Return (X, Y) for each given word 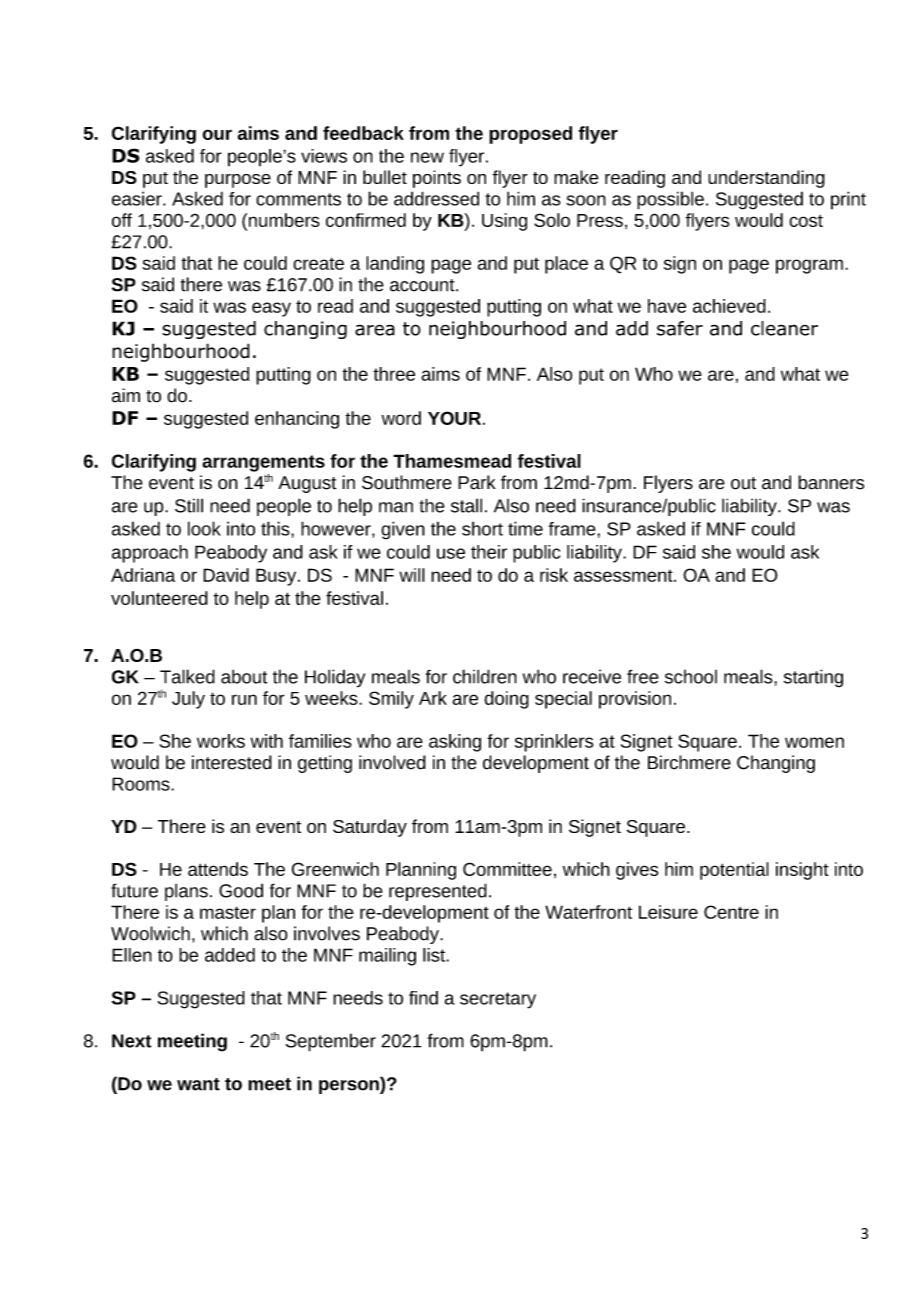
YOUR (454, 418)
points (437, 179)
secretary (498, 1000)
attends (218, 869)
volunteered (159, 598)
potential (734, 871)
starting (813, 678)
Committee (507, 869)
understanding (766, 179)
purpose (238, 181)
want (198, 1084)
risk (554, 575)
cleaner (784, 328)
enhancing (297, 420)
